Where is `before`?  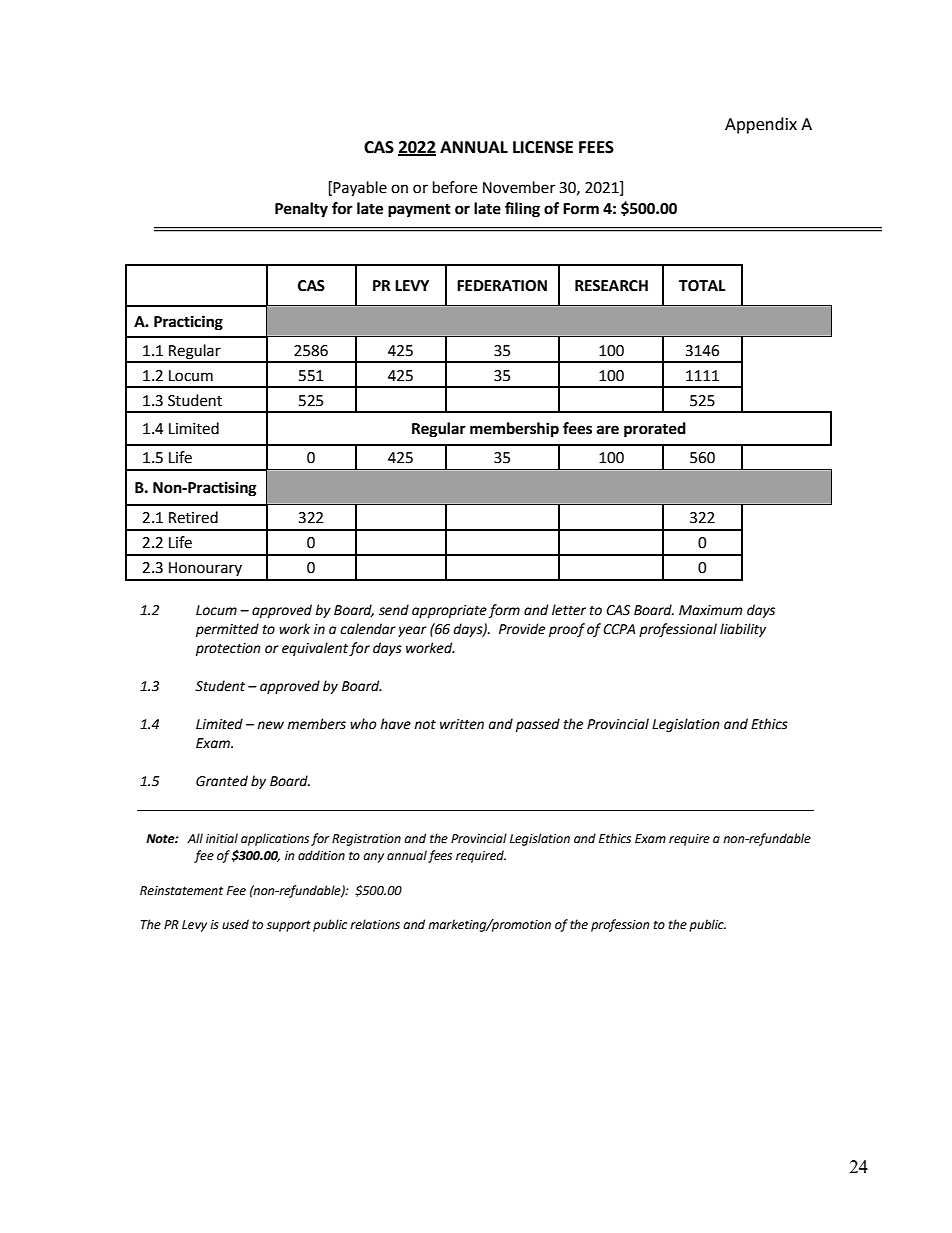
before is located at coordinates (455, 187).
